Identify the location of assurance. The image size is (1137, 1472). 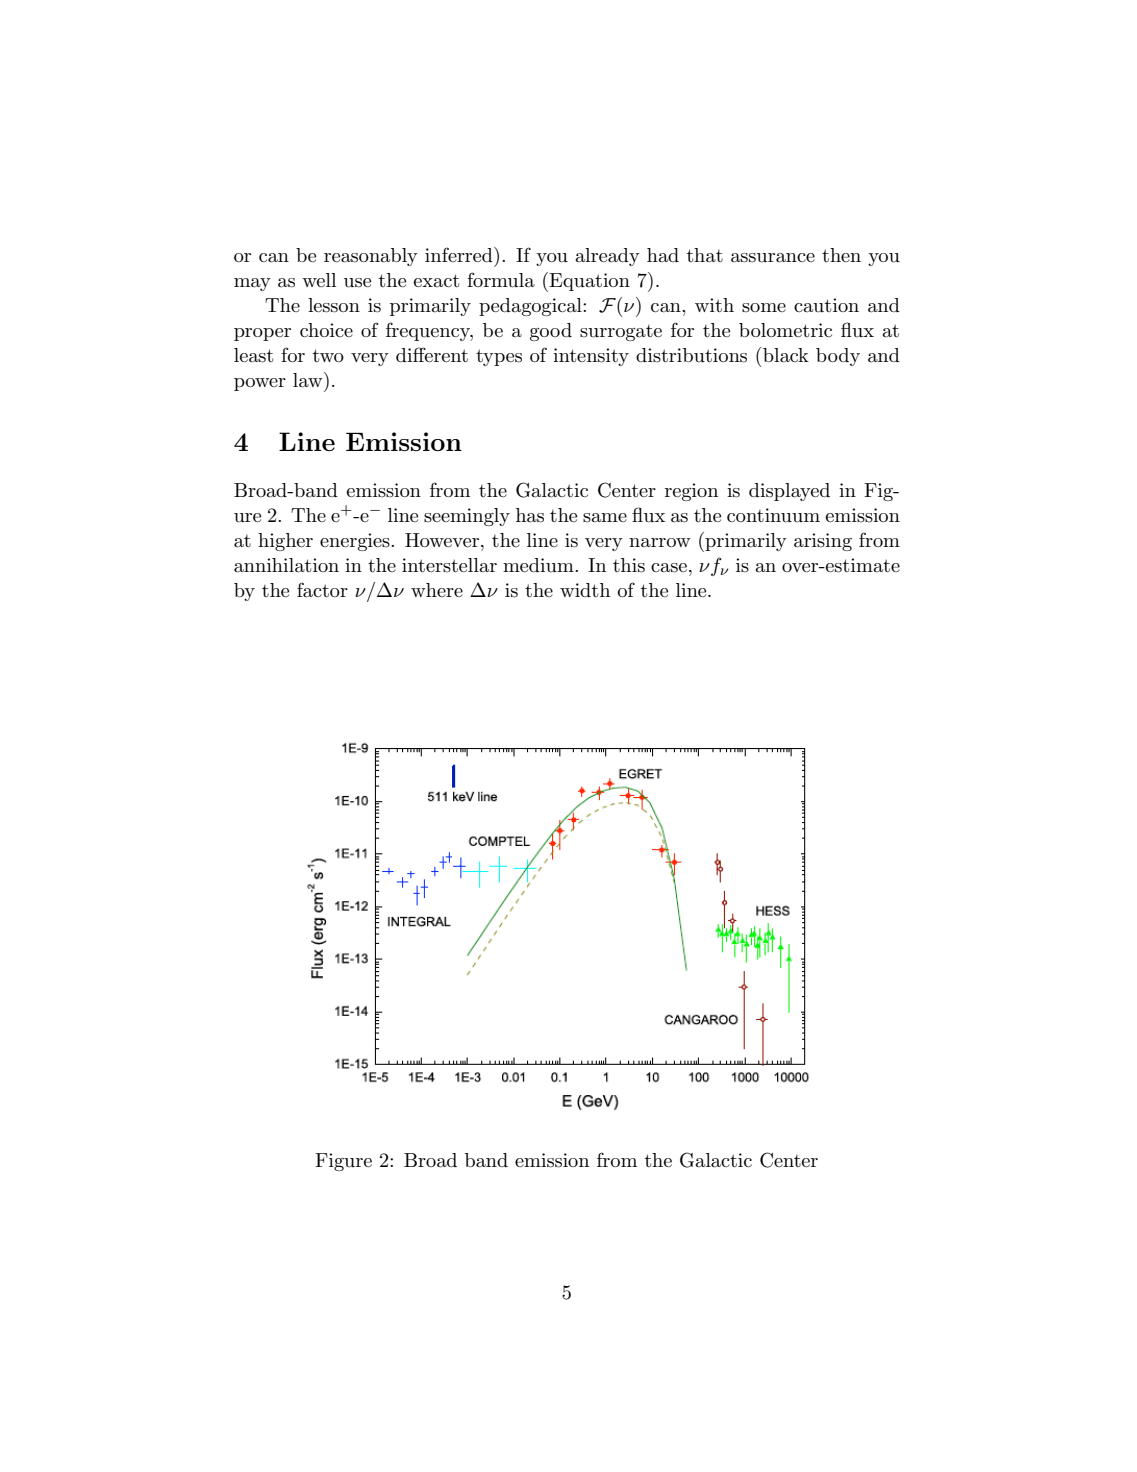
(773, 258).
